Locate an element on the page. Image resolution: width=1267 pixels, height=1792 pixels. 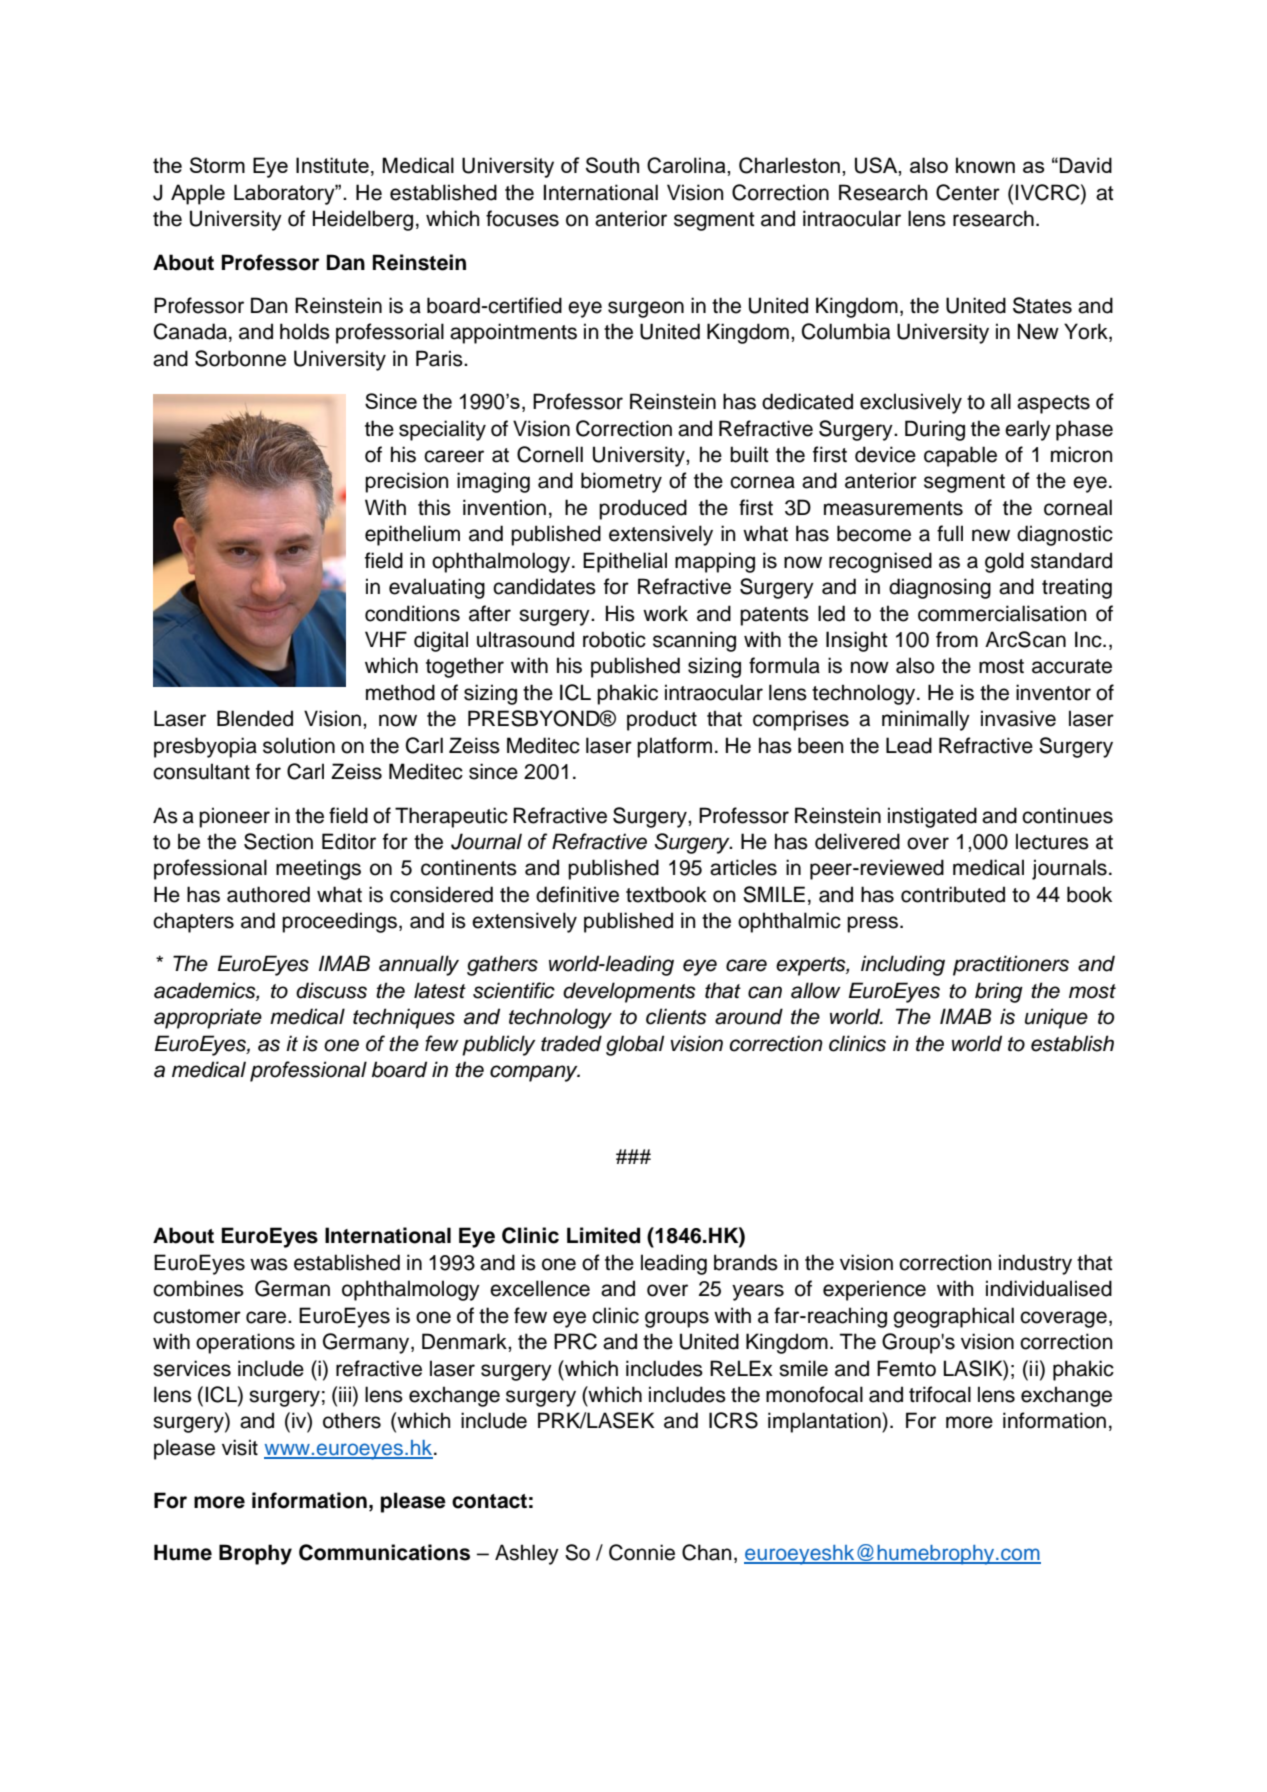
produced is located at coordinates (643, 509).
